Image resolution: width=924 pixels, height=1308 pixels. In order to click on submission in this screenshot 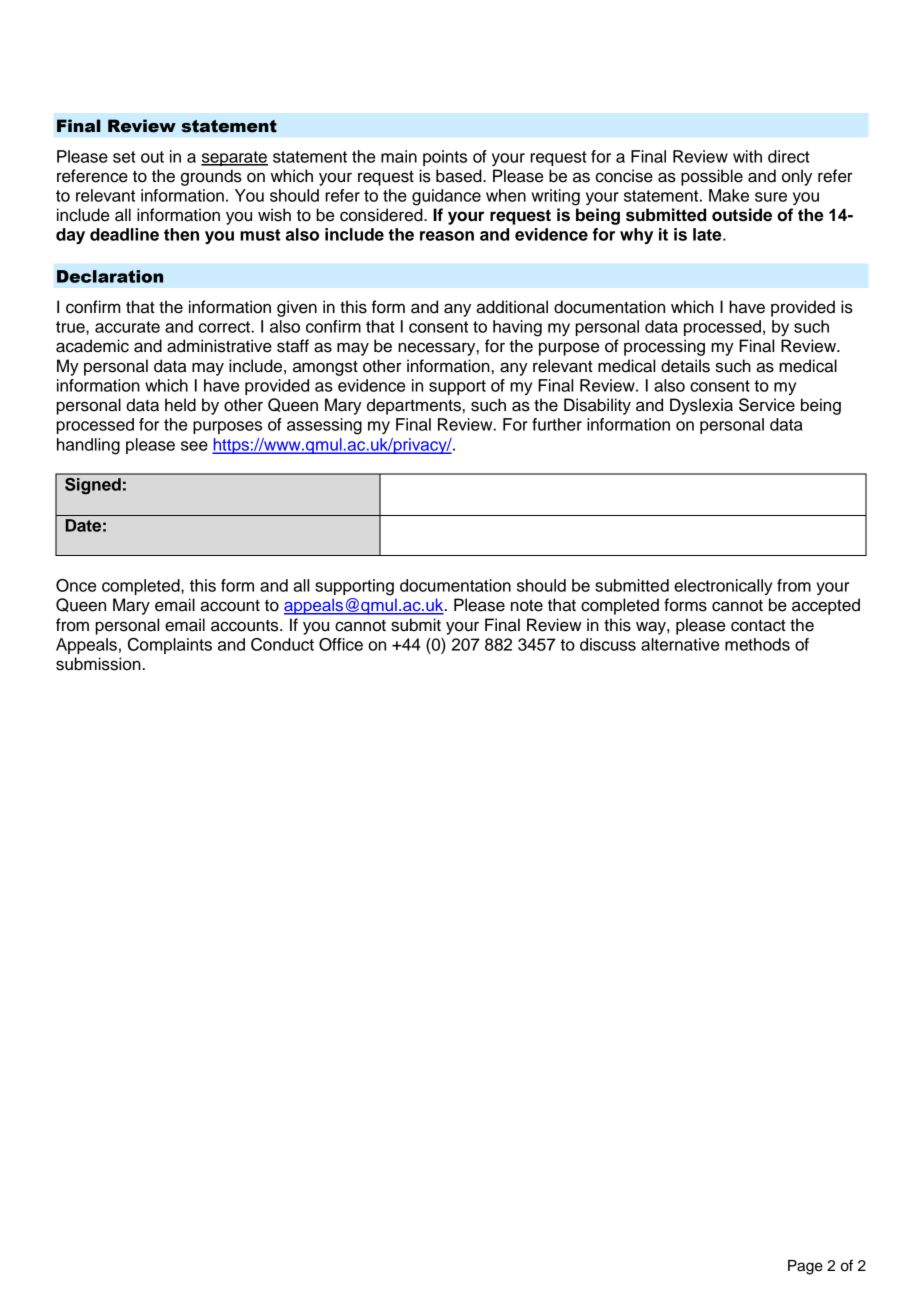, I will do `click(99, 664)`.
